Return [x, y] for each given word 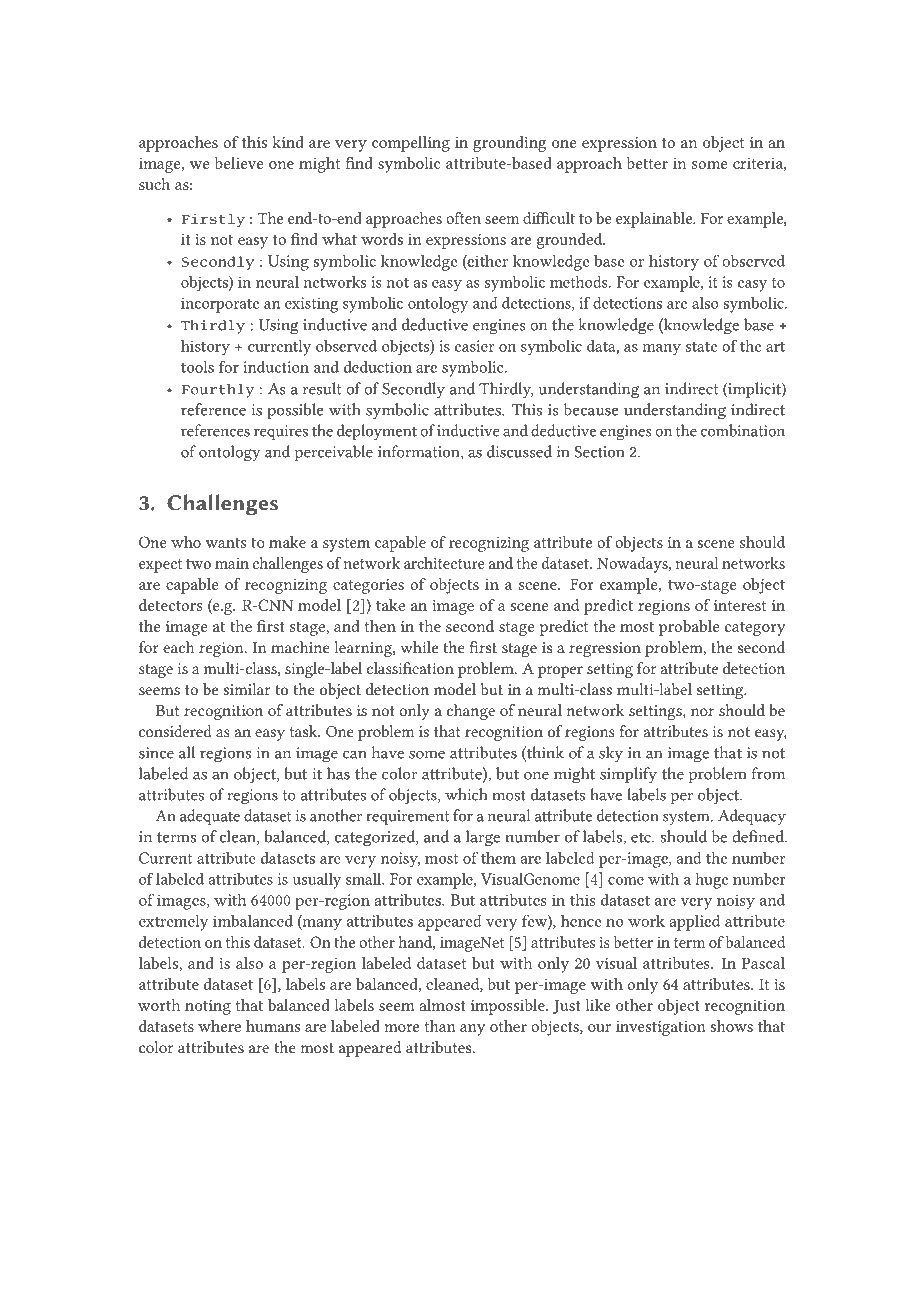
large [483, 838]
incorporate [220, 305]
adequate [210, 817]
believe [239, 163]
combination [743, 430]
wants [225, 543]
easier [474, 346]
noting [208, 1007]
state [701, 347]
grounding [510, 144]
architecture [444, 563]
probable [689, 628]
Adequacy [752, 817]
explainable [655, 220]
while [419, 647]
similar [247, 689]
